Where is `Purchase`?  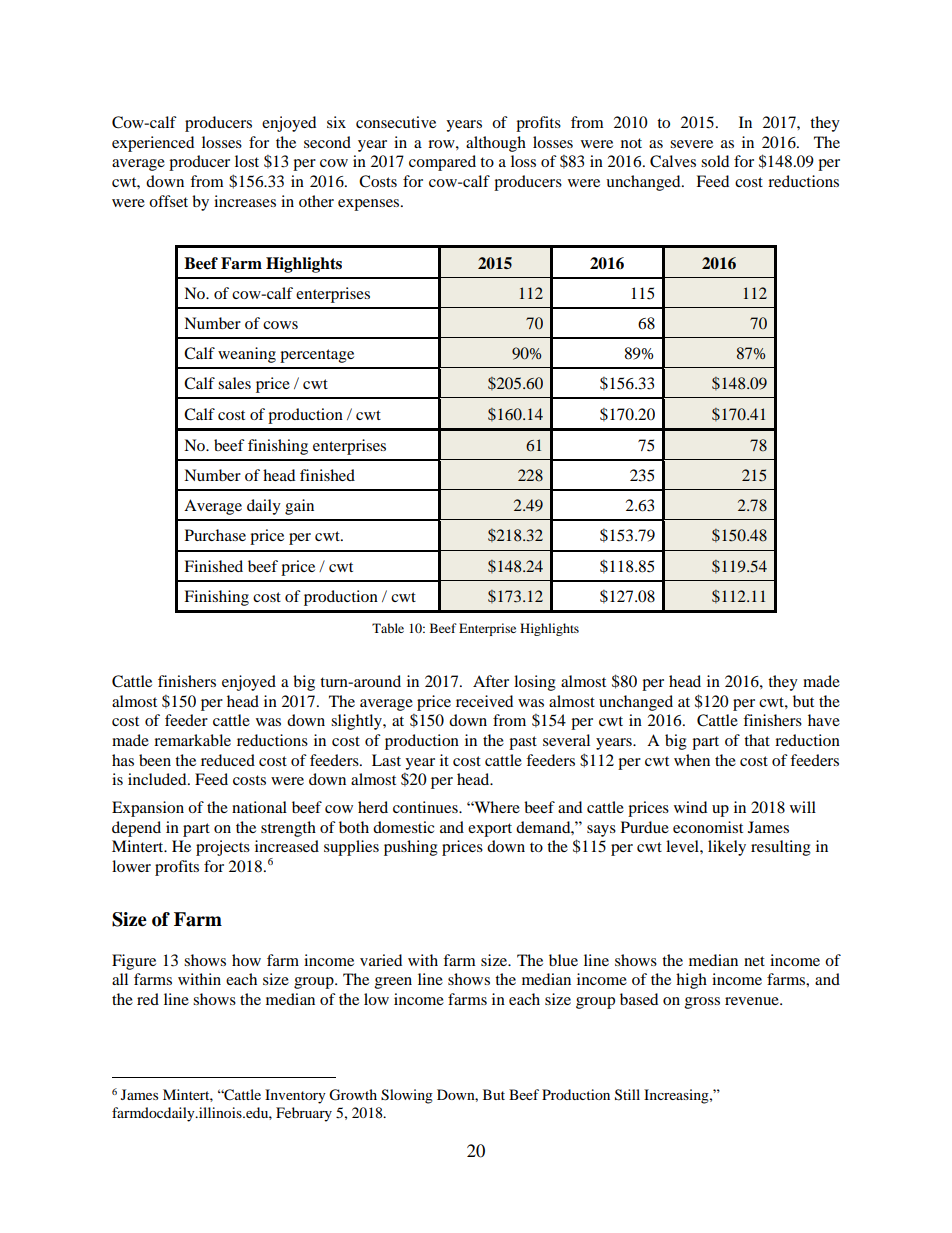
Purchase is located at coordinates (215, 535).
